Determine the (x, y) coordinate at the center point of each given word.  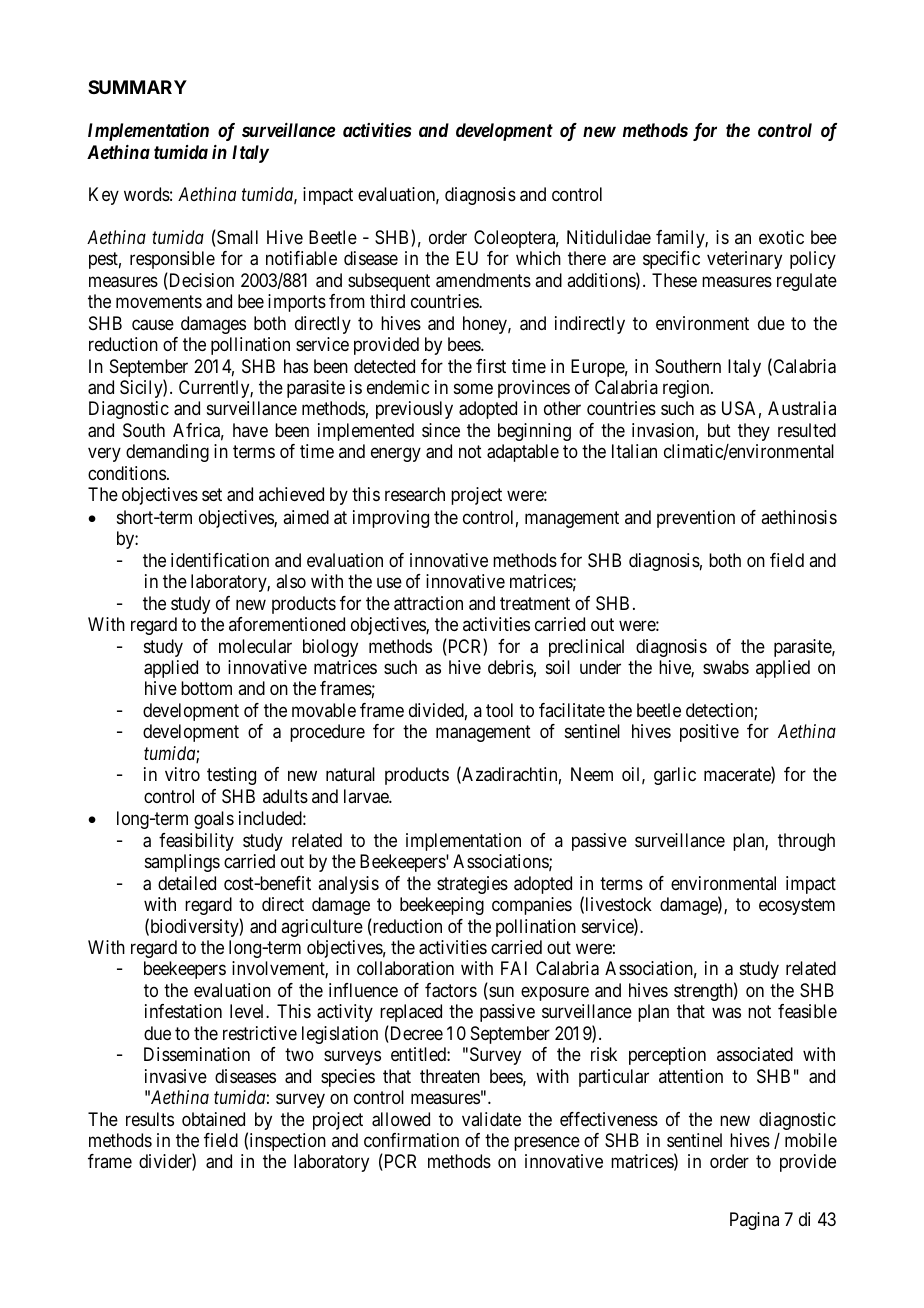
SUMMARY (137, 87)
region (687, 389)
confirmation (411, 1140)
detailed (187, 883)
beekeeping (442, 906)
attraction (428, 603)
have (250, 430)
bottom (206, 688)
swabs (726, 667)
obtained (213, 1119)
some (473, 388)
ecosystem (797, 906)
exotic (781, 237)
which (538, 258)
